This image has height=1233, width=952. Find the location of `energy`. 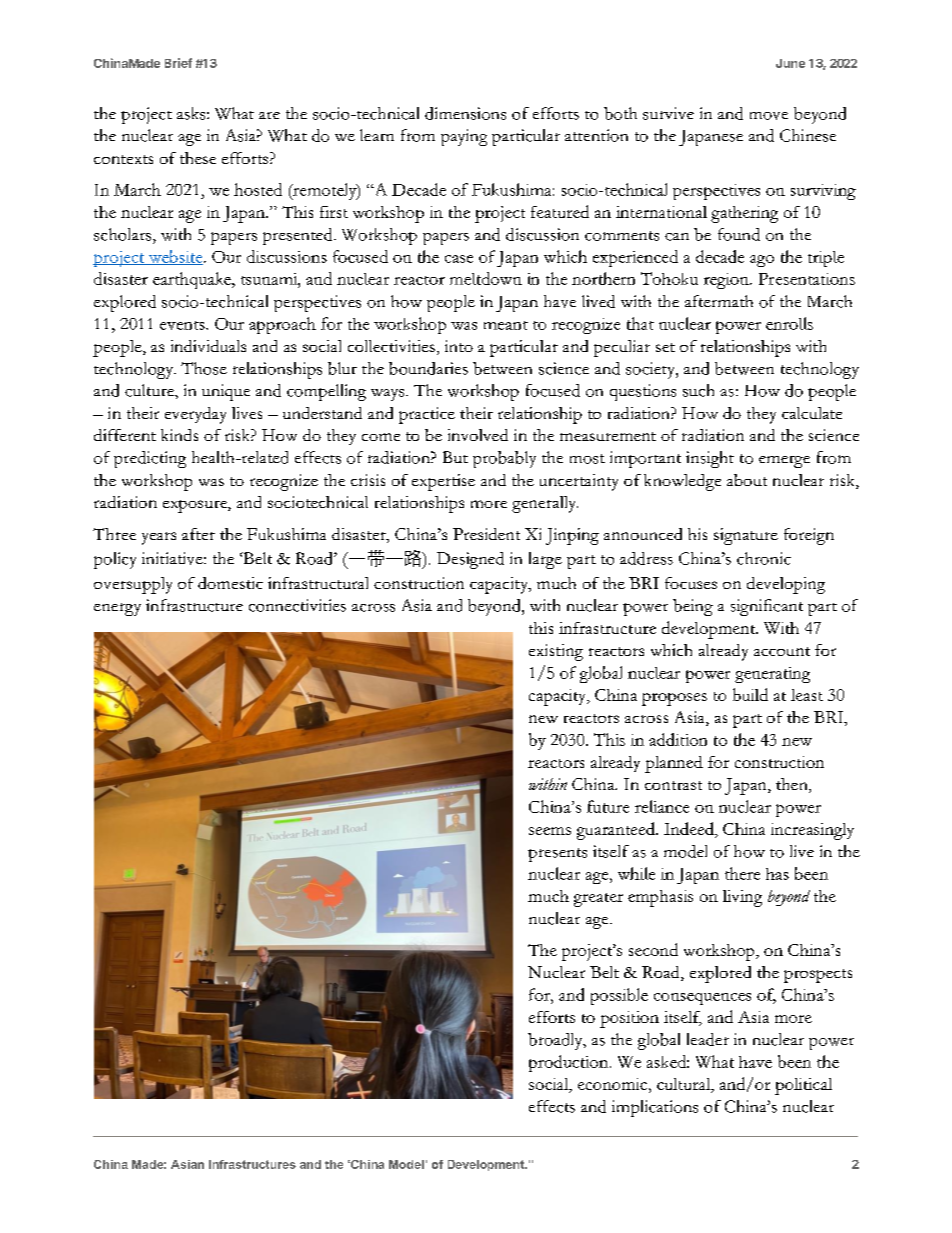

energy is located at coordinates (117, 609).
